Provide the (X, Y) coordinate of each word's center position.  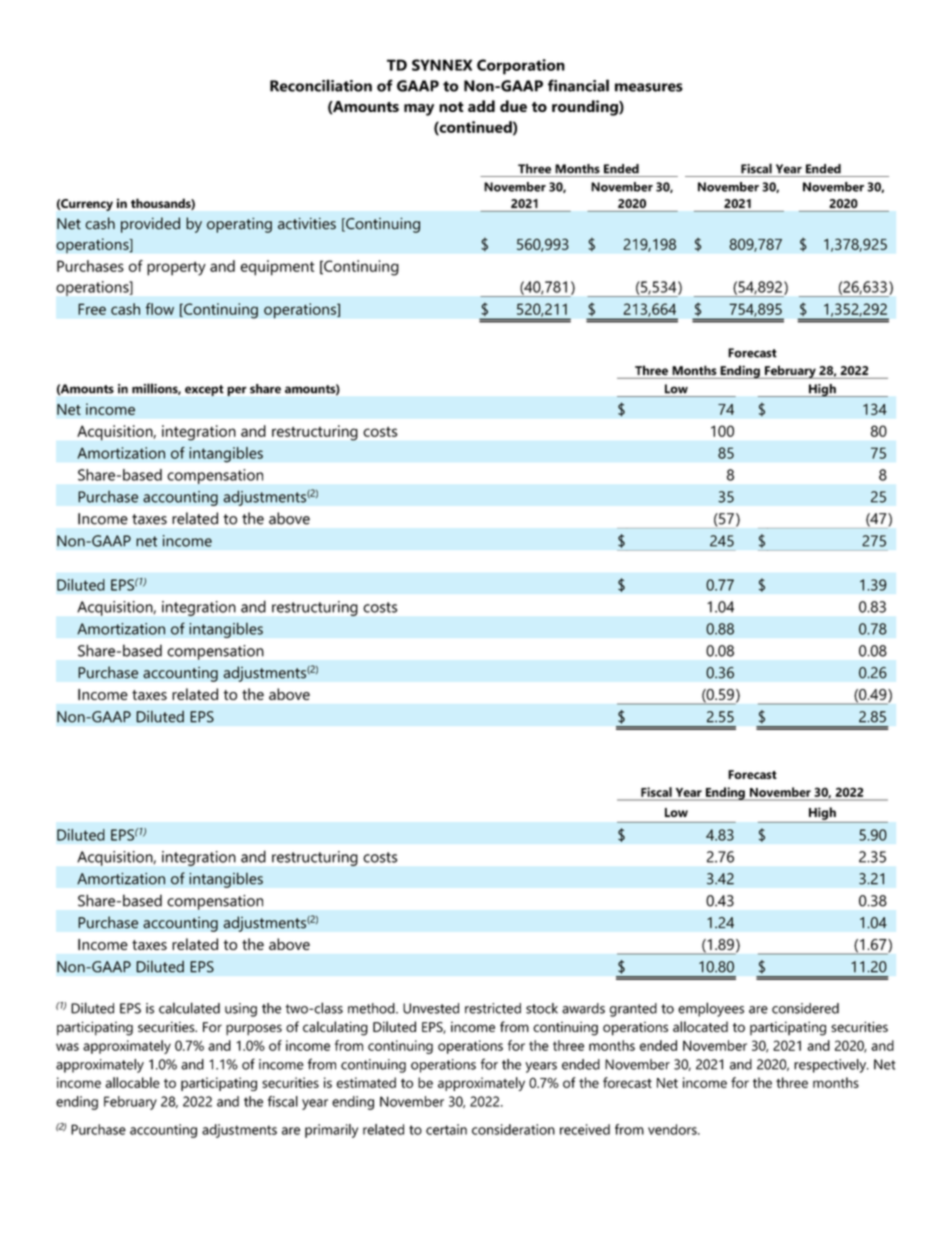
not (451, 107)
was (67, 1047)
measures (649, 87)
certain (446, 1129)
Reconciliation (321, 85)
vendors (673, 1129)
